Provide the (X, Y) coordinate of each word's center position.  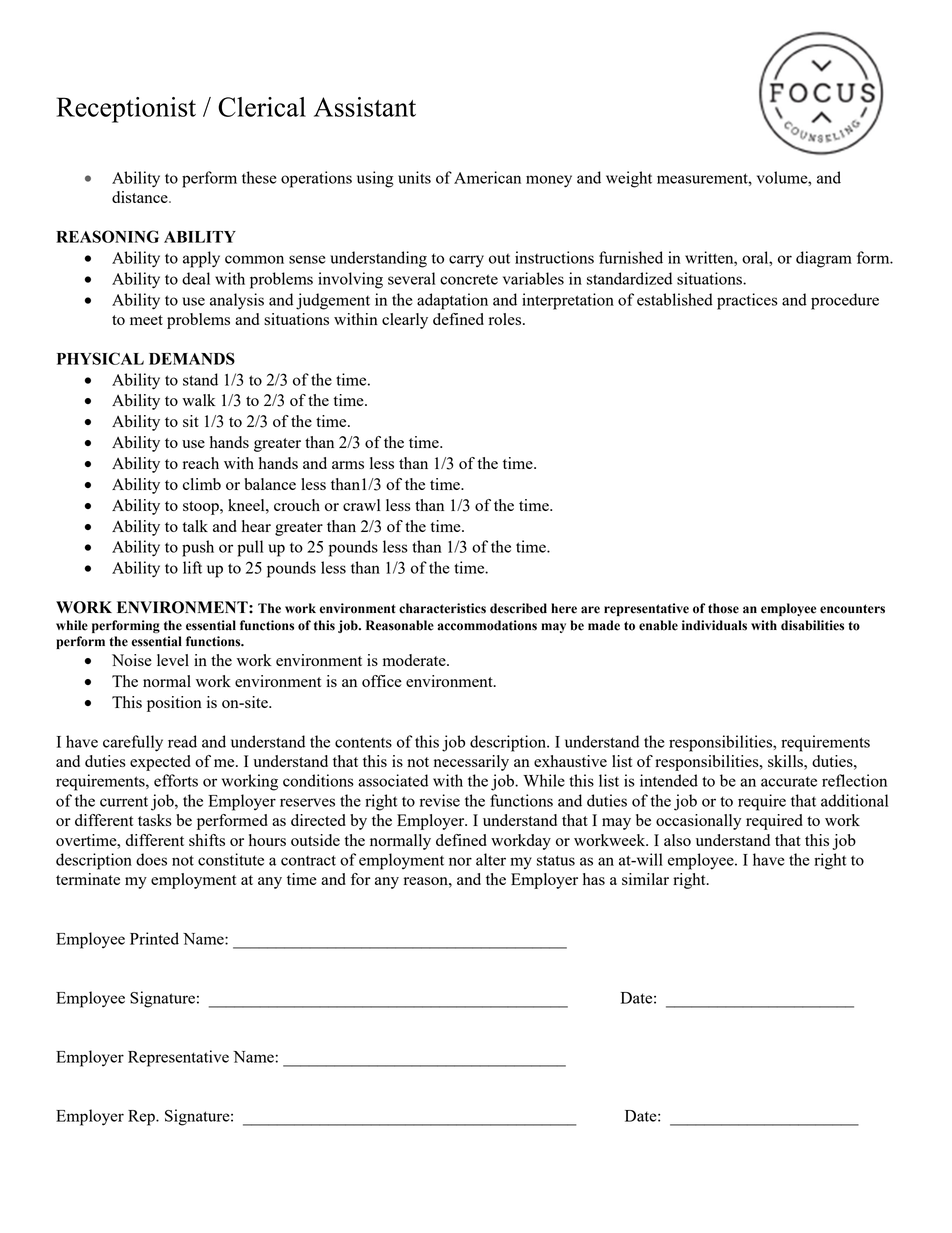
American (487, 177)
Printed (154, 938)
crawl (361, 505)
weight (629, 179)
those (723, 608)
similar (645, 879)
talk (195, 526)
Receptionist (126, 110)
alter (491, 859)
